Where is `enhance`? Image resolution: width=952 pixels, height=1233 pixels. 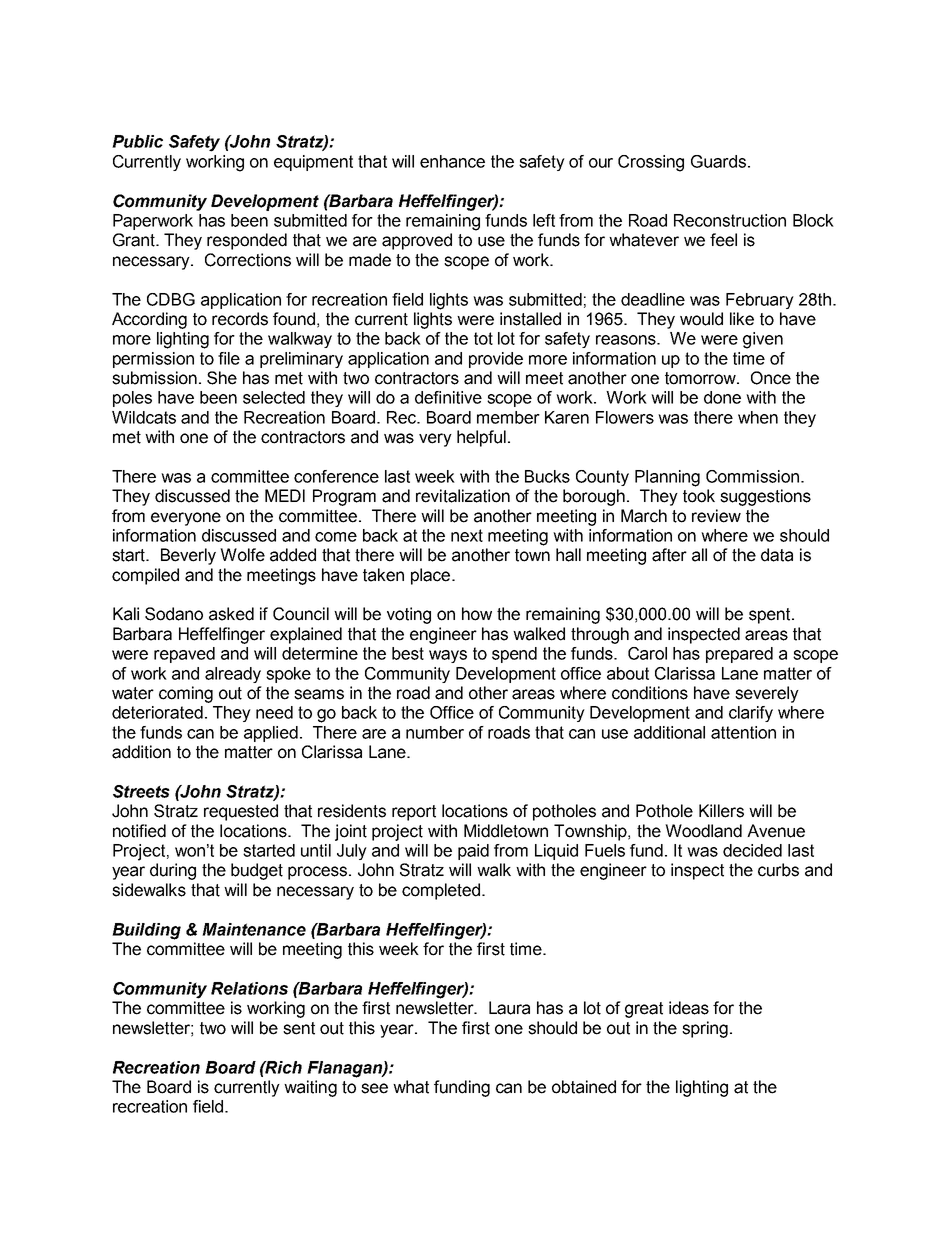 enhance is located at coordinates (452, 161).
